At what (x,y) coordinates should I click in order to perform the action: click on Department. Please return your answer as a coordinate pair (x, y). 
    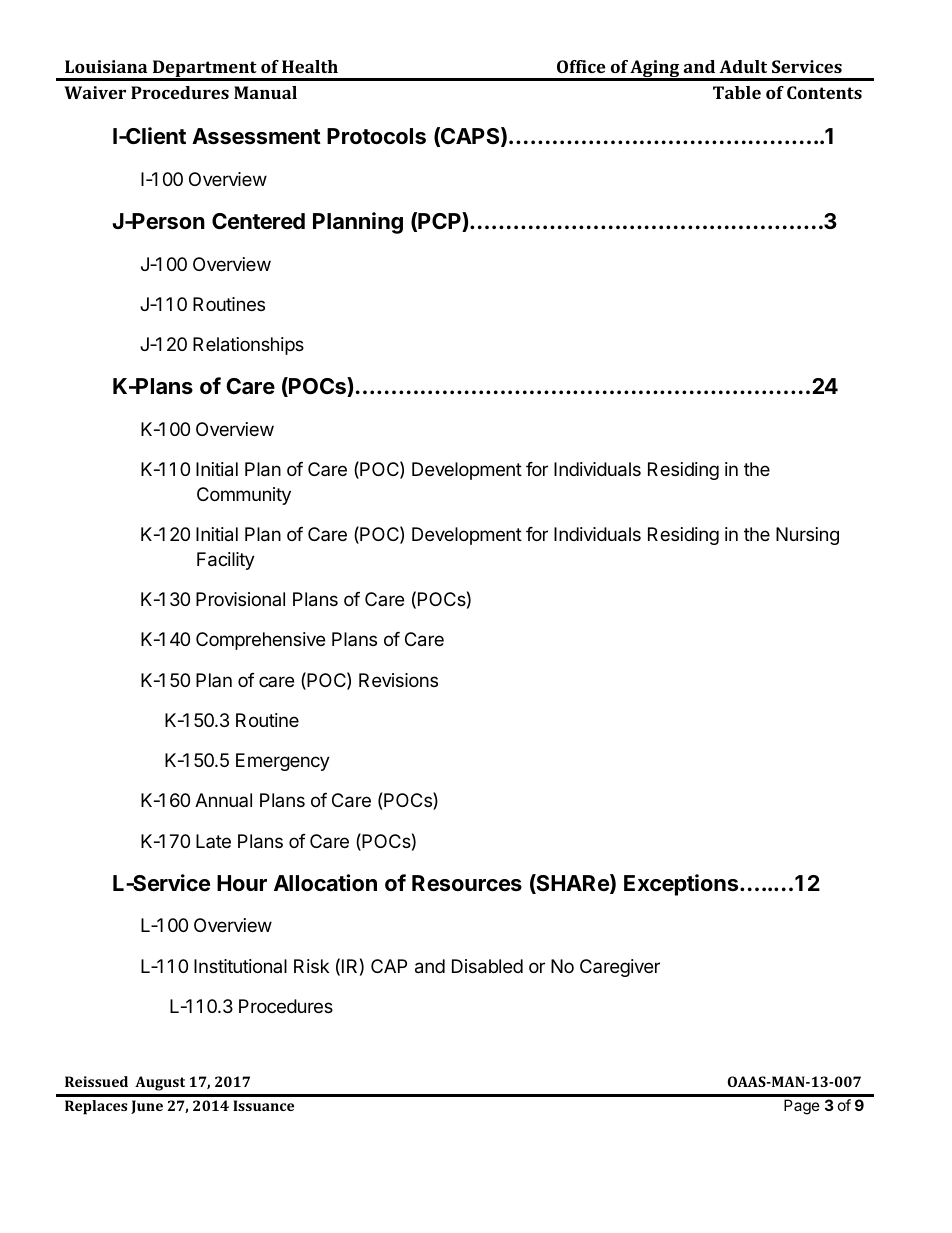
    Looking at the image, I should click on (205, 70).
